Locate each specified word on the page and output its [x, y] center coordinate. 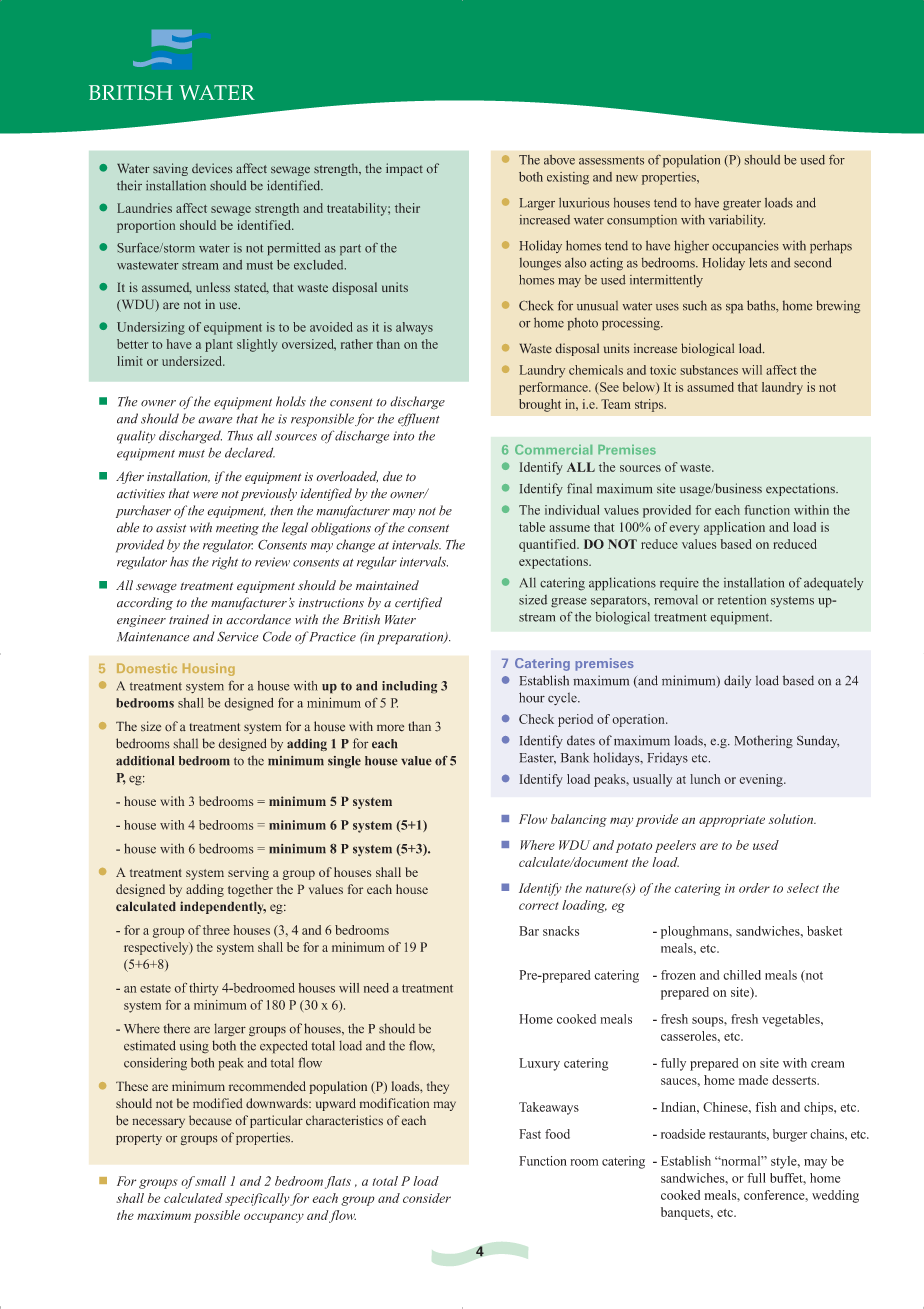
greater [742, 204]
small [209, 1181]
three [216, 930]
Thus [240, 435]
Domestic [147, 668]
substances [709, 370]
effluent [419, 420]
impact [404, 169]
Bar [529, 931]
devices [212, 168]
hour [532, 697]
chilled [742, 975]
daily [737, 681]
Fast [530, 1134]
